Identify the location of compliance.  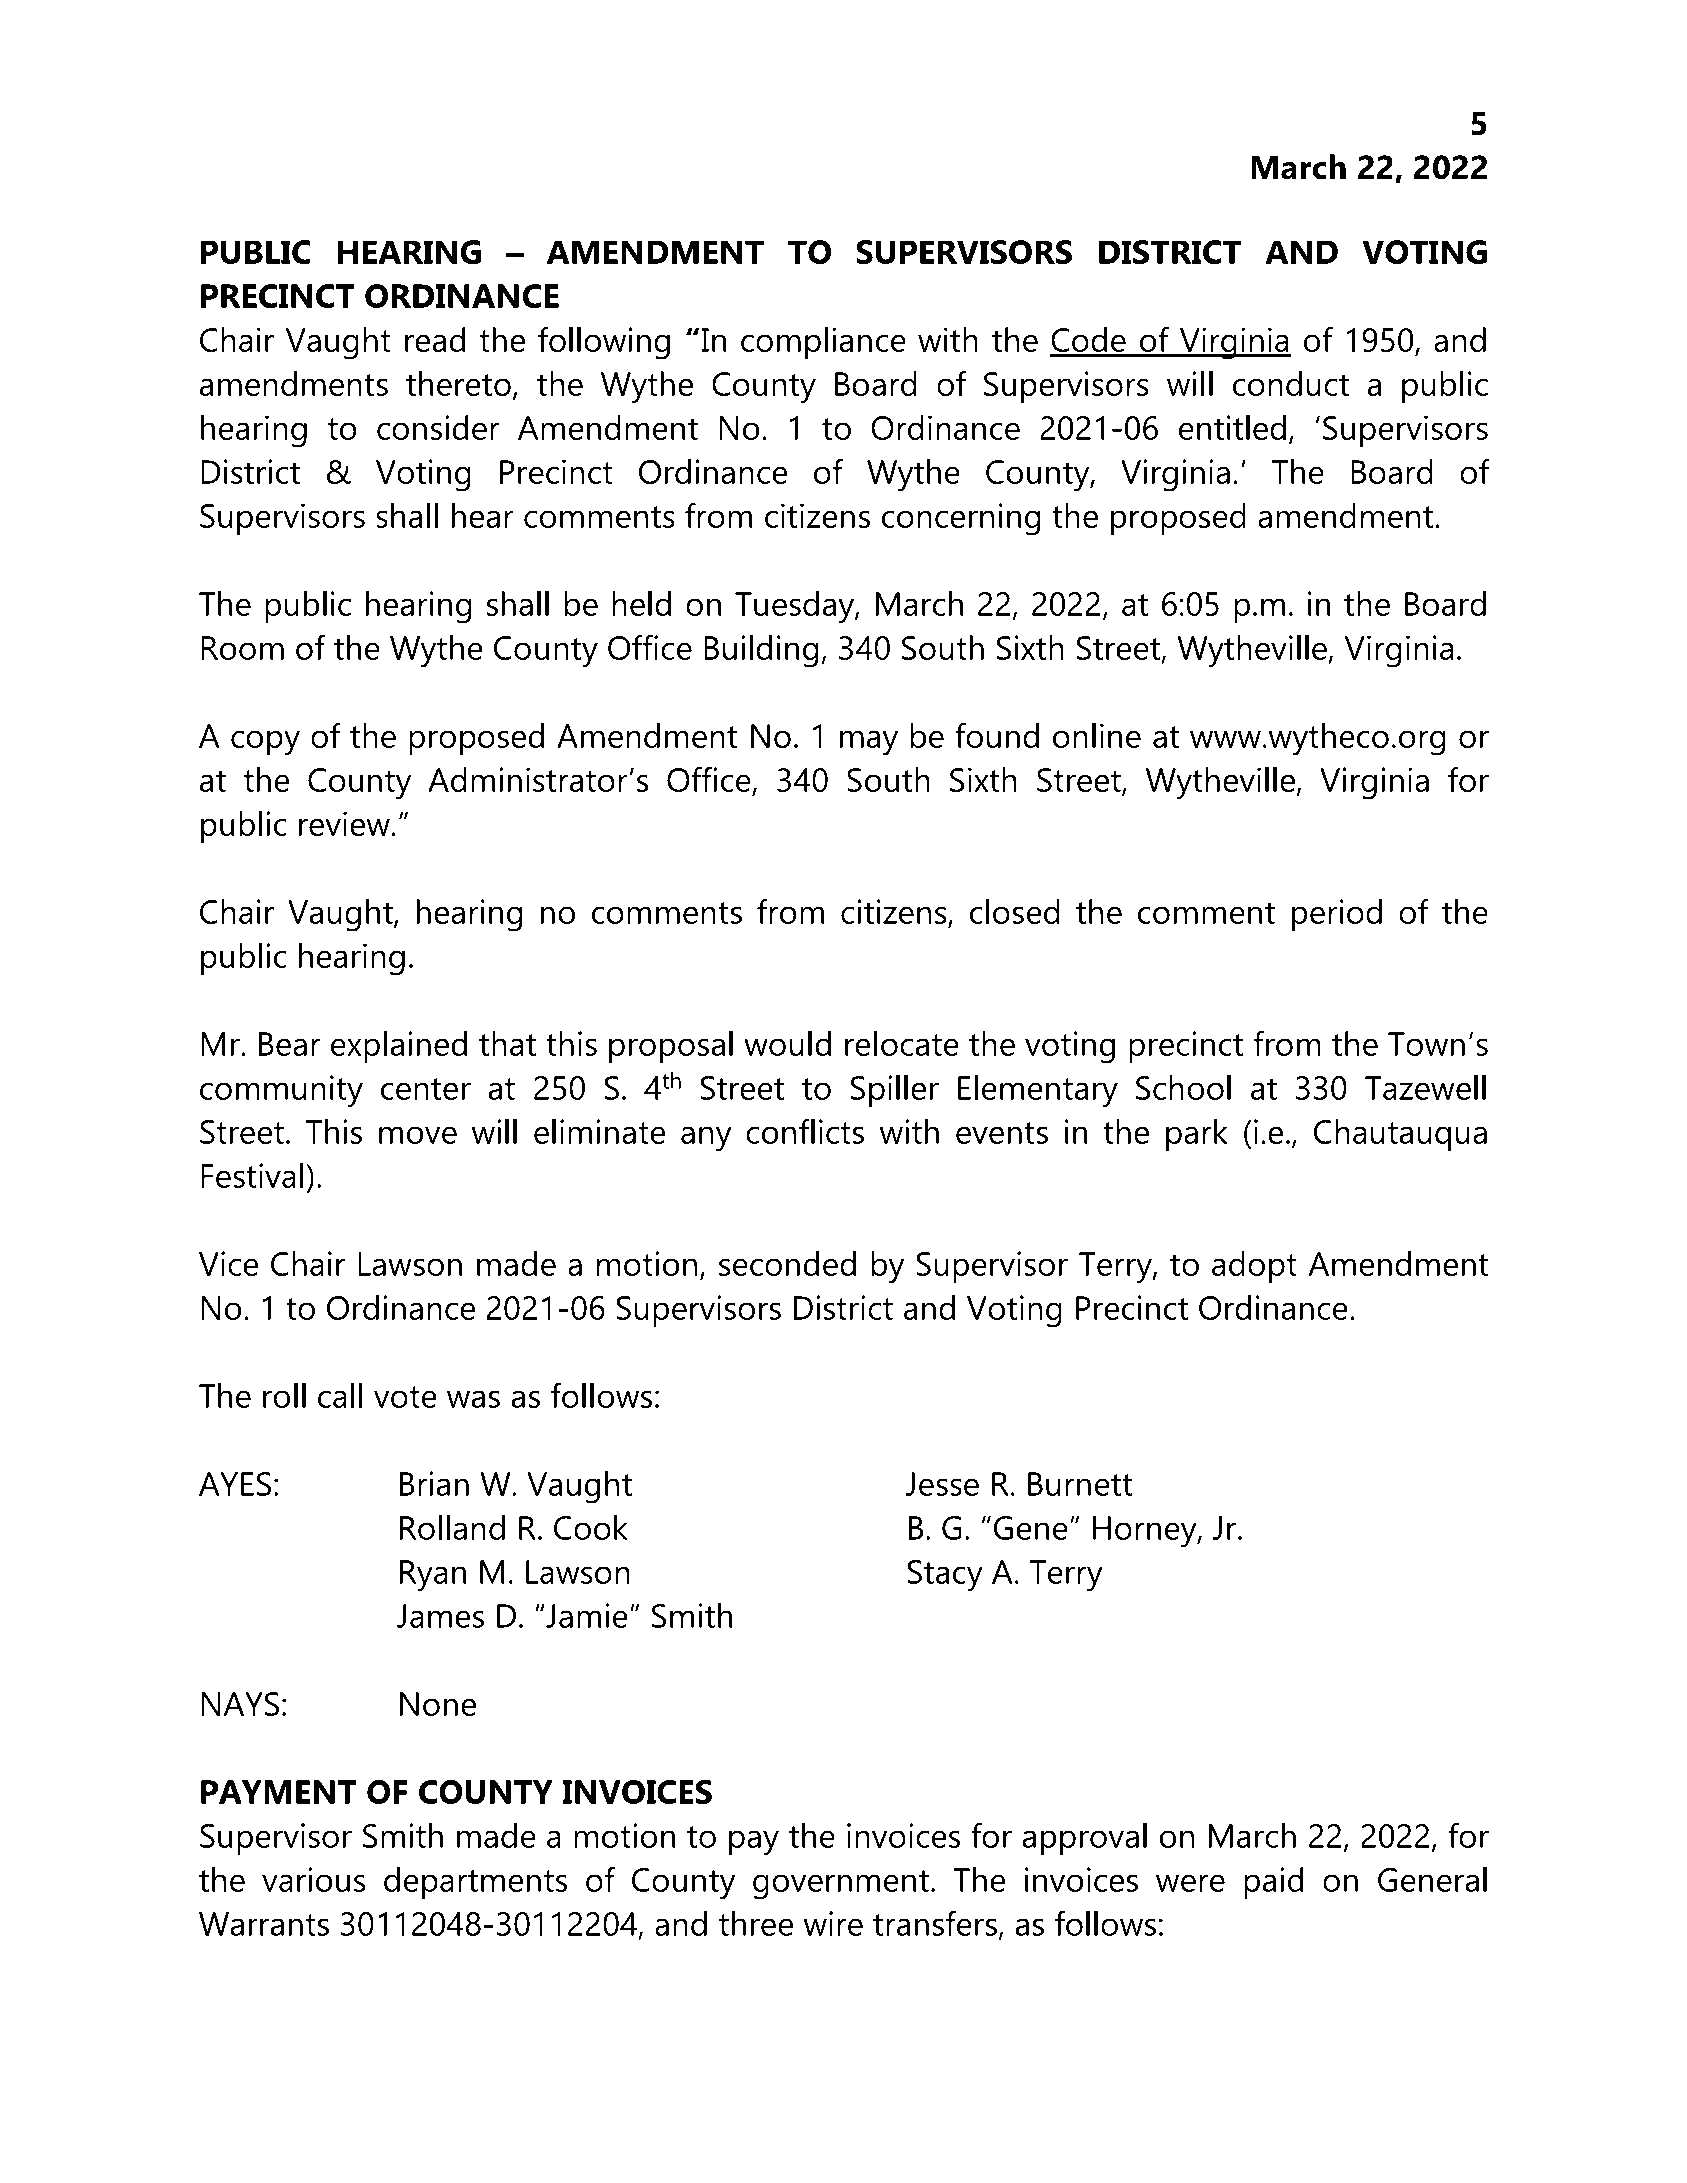
(823, 343).
